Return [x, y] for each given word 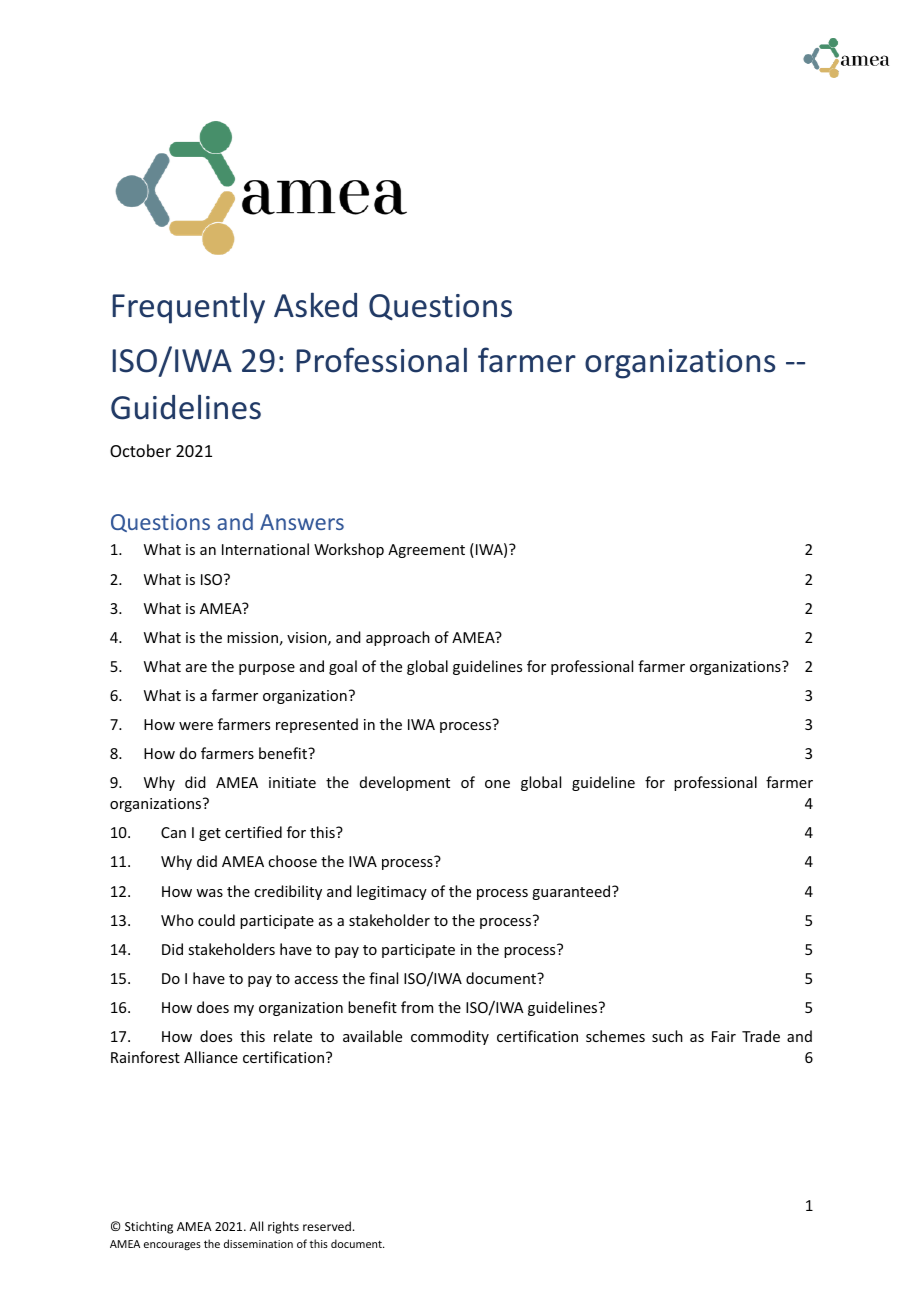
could [216, 920]
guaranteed [572, 892]
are [196, 668]
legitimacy [392, 892]
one [497, 784]
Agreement [426, 551]
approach [398, 638]
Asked [315, 305]
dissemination [258, 1243]
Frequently [188, 308]
